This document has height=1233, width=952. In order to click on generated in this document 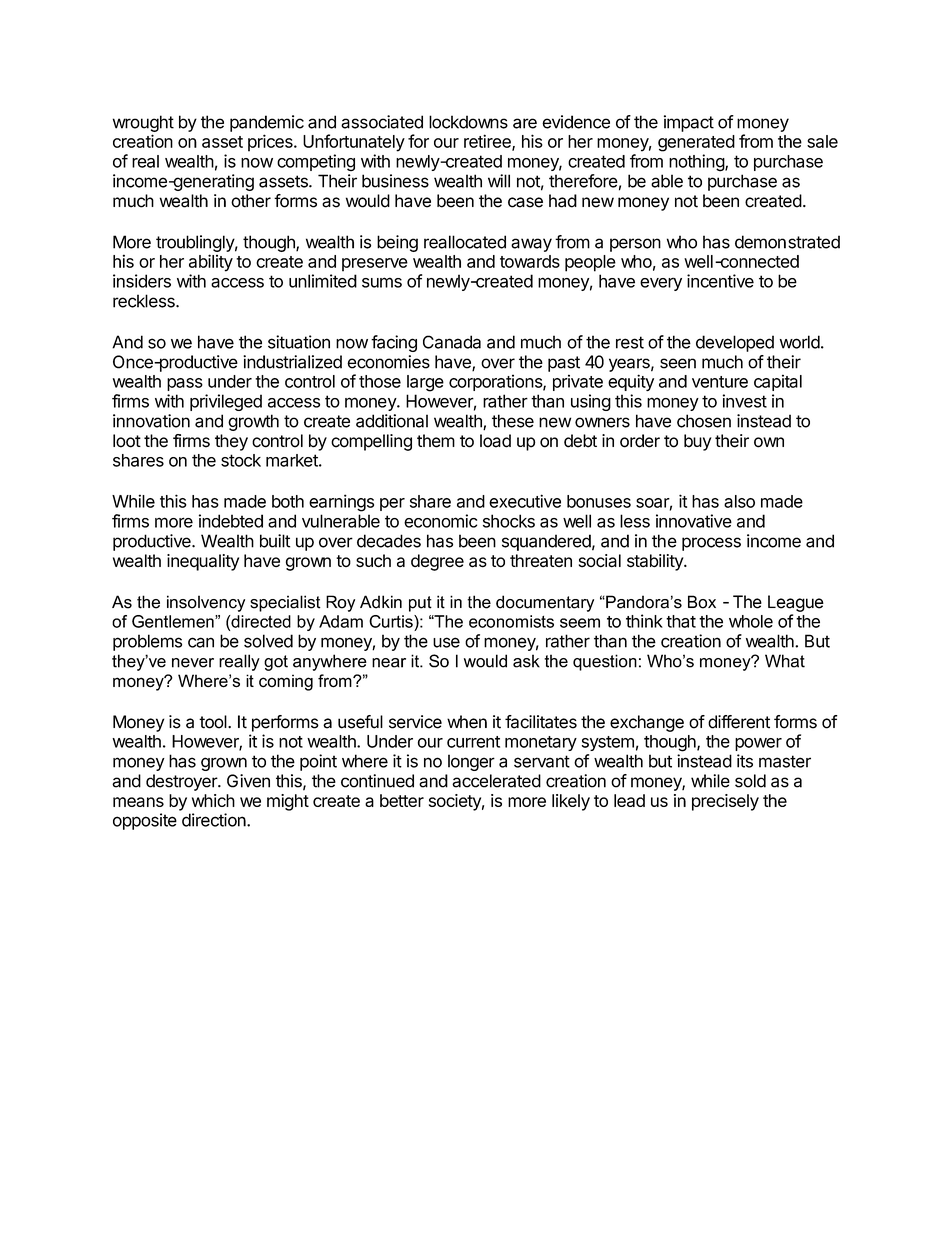, I will do `click(696, 143)`.
